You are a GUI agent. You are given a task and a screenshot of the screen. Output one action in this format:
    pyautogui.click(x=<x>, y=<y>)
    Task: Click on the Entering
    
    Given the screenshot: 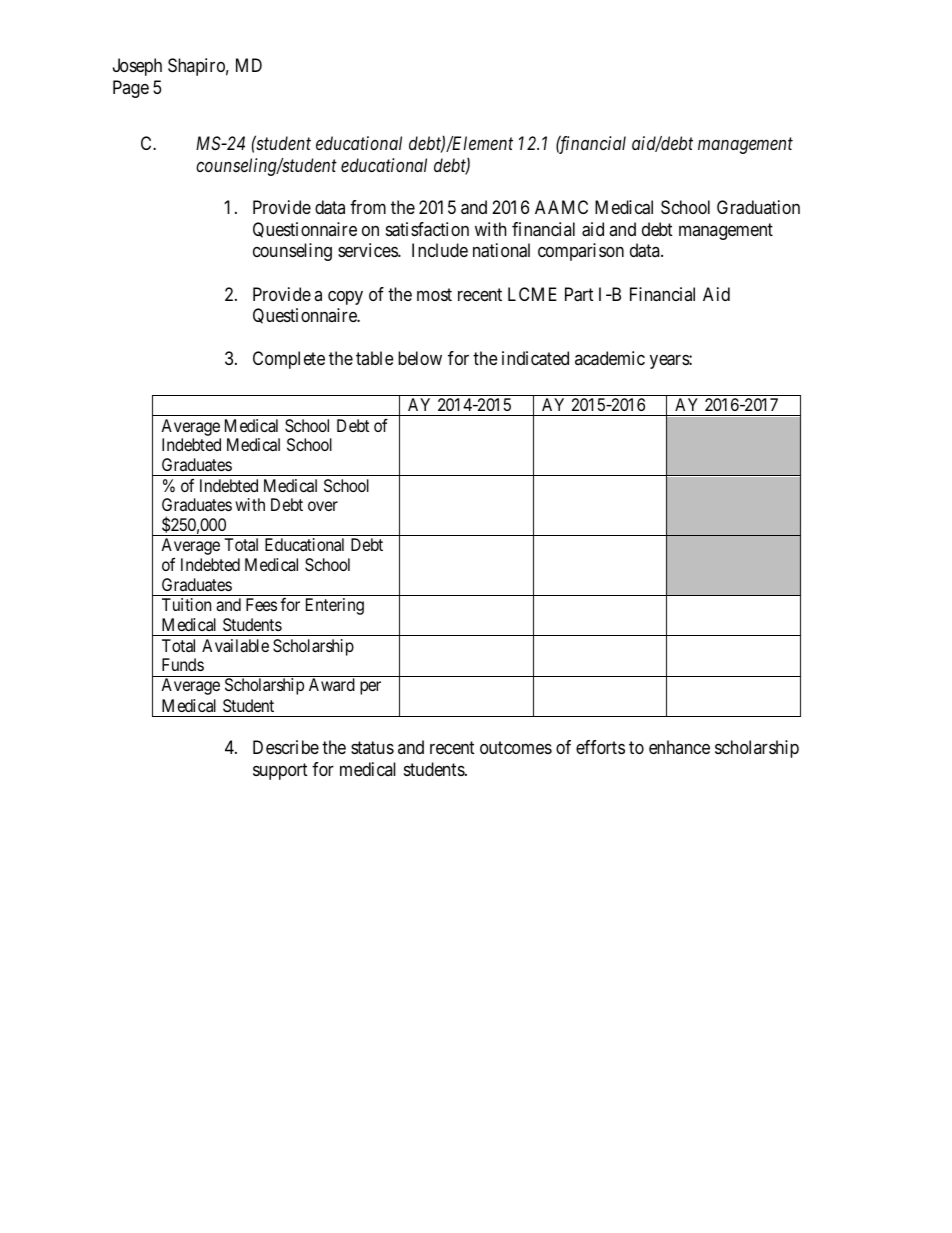 What is the action you would take?
    pyautogui.click(x=335, y=606)
